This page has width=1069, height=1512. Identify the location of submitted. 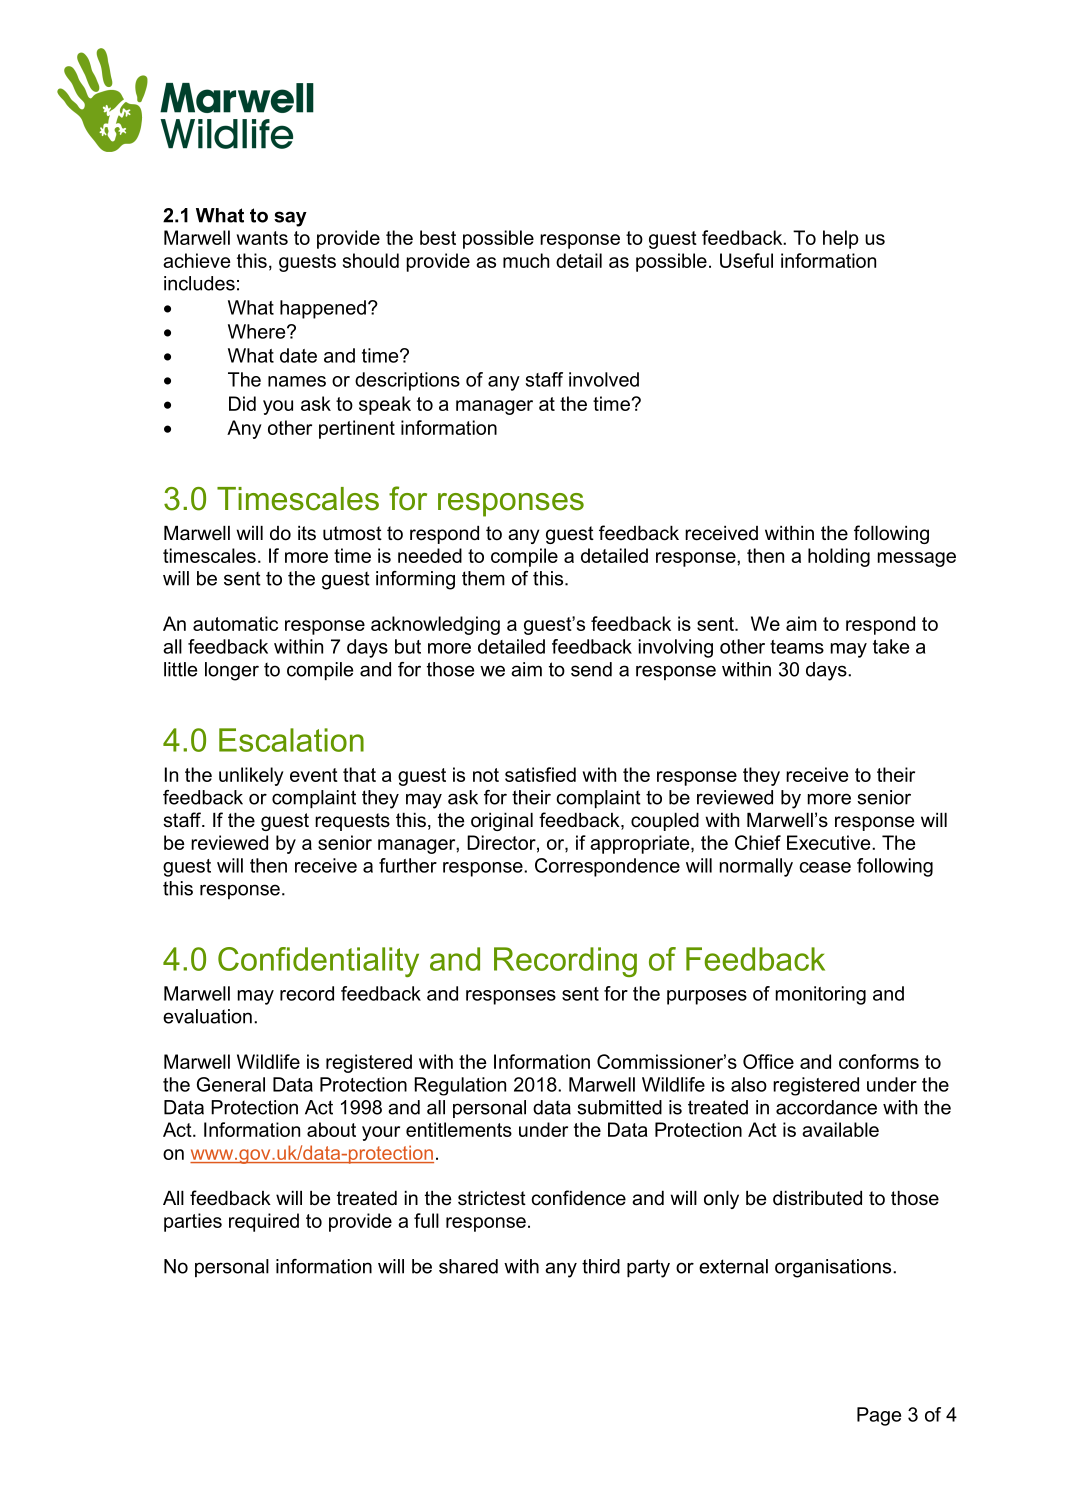
(619, 1107).
